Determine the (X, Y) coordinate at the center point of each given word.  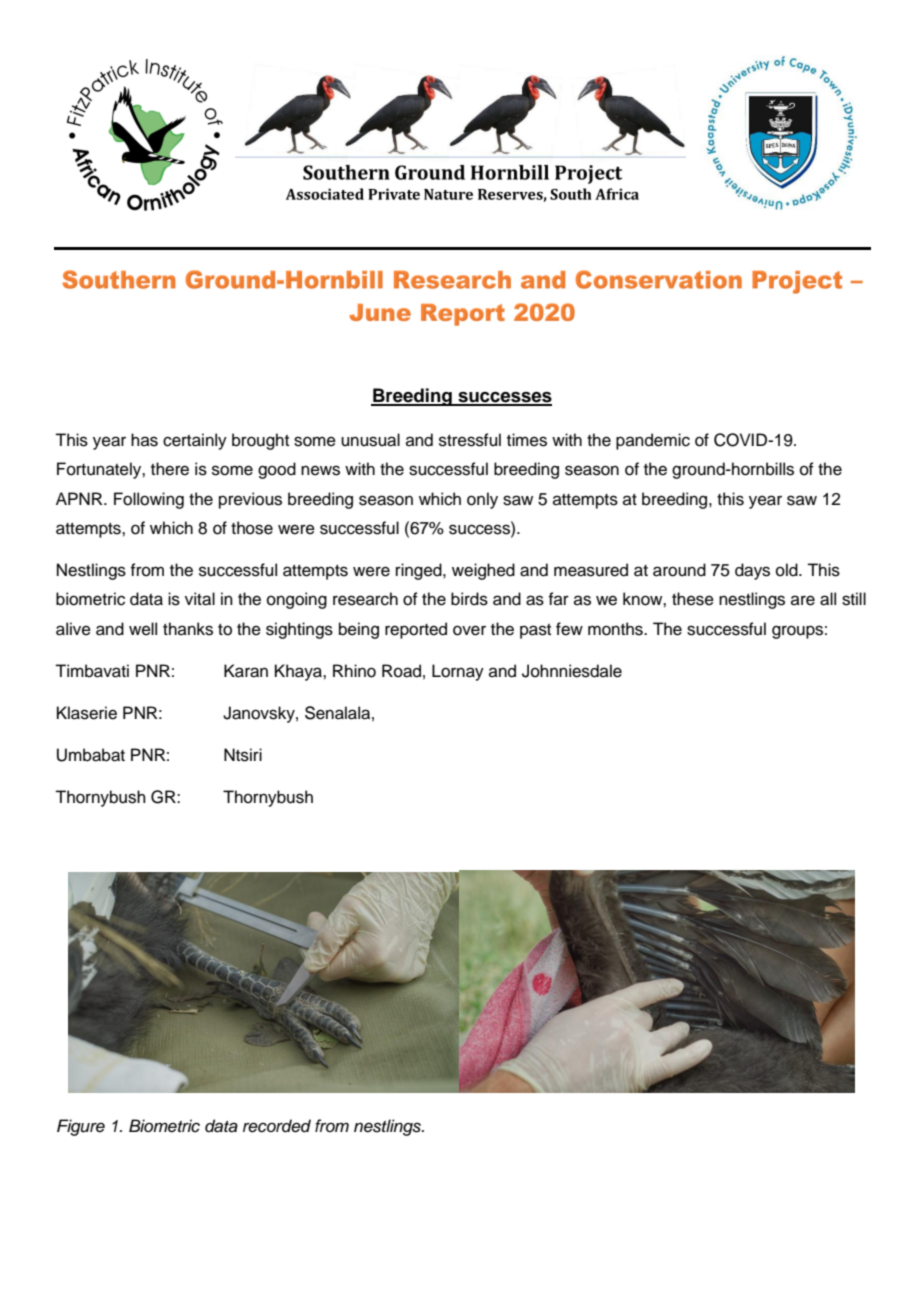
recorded (277, 1126)
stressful (470, 440)
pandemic (653, 441)
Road (401, 671)
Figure (81, 1127)
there (170, 469)
